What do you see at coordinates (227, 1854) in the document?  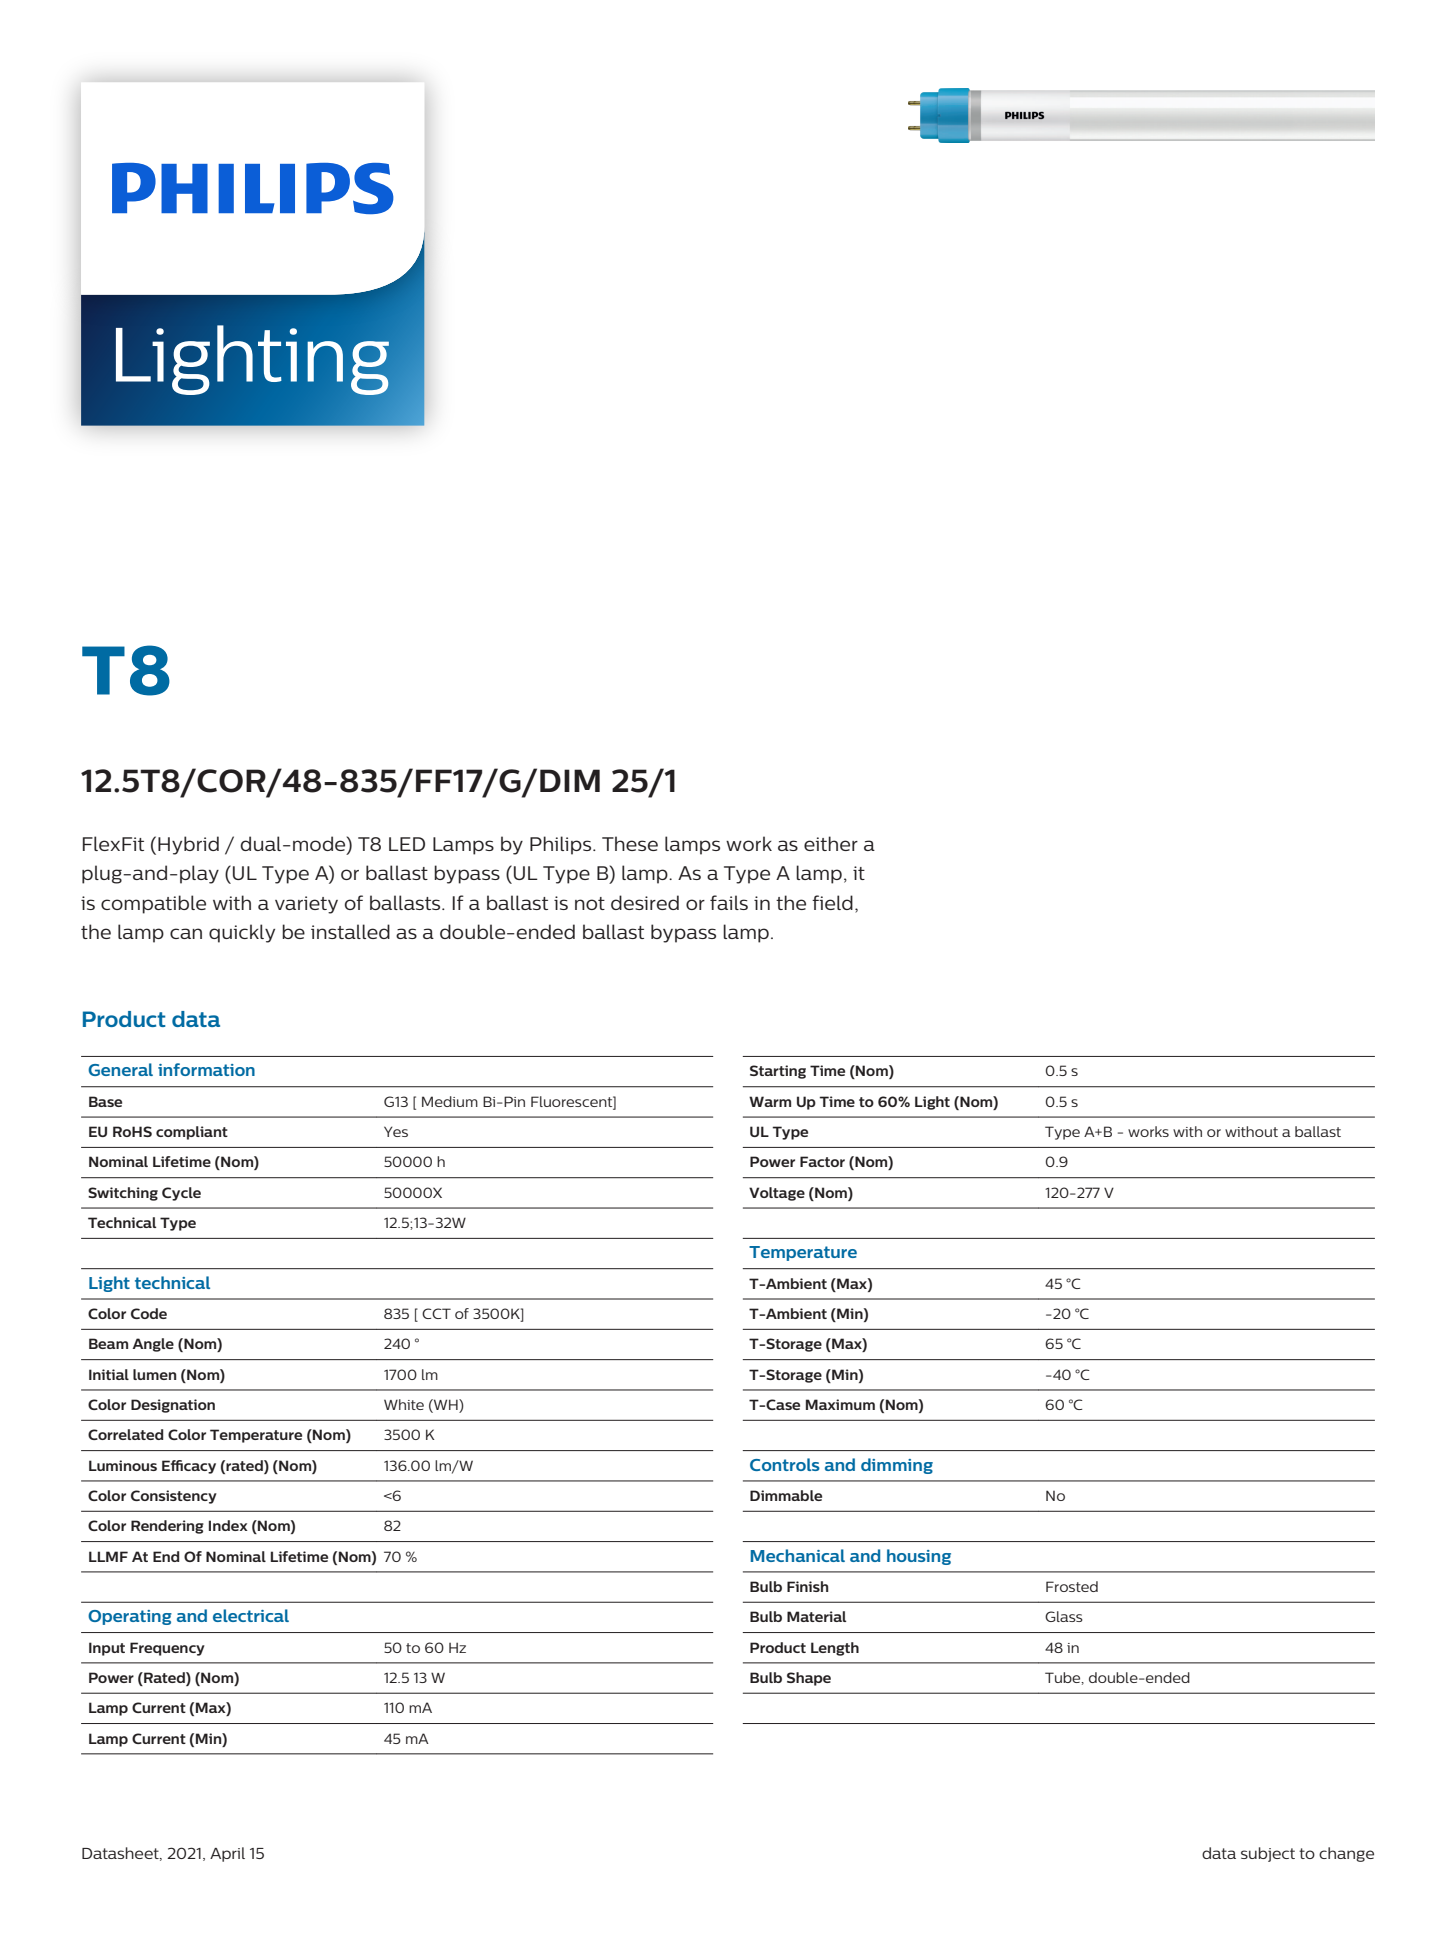 I see `April` at bounding box center [227, 1854].
